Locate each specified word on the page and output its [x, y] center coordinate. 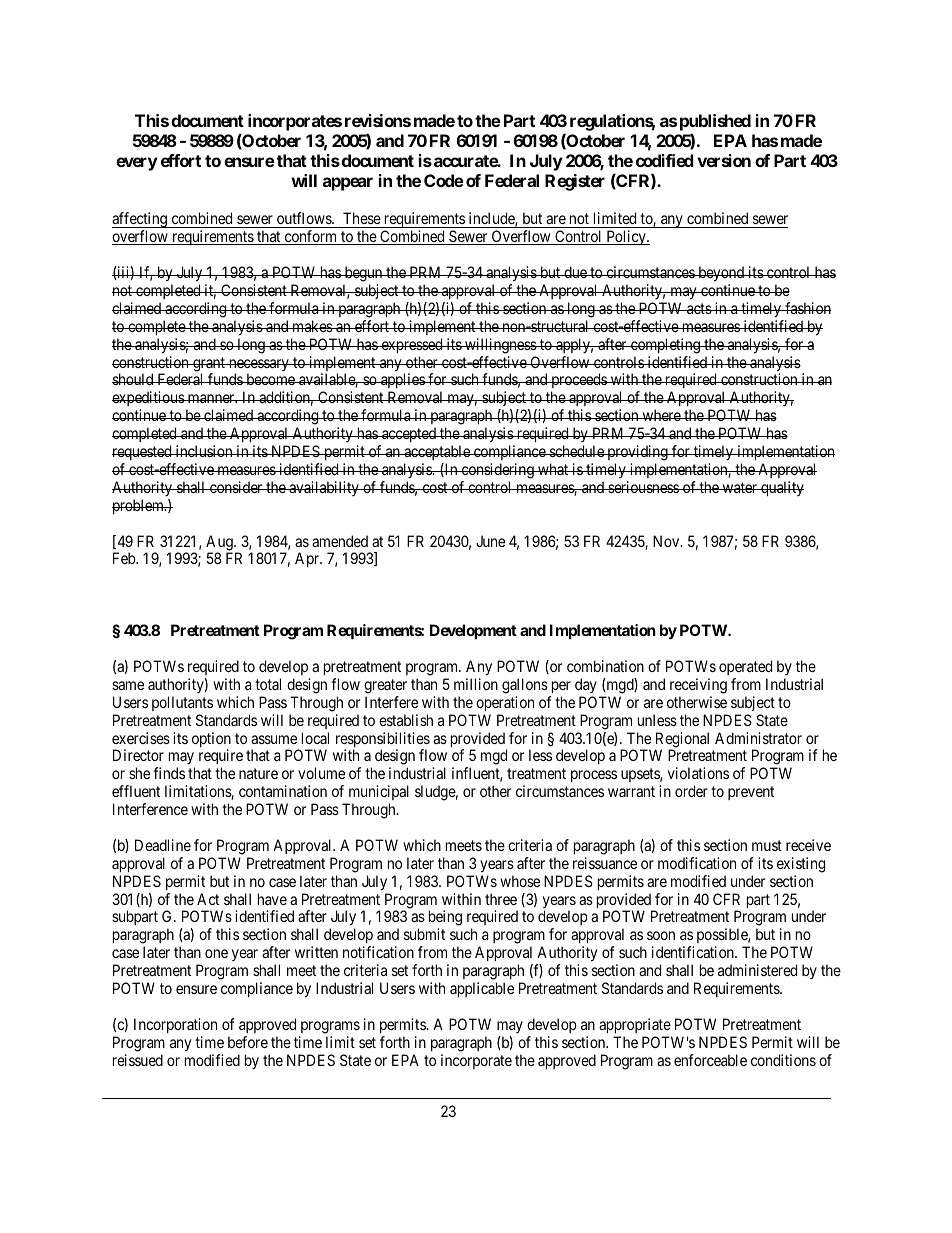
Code [444, 180]
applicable [482, 989]
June [490, 541]
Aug [220, 544]
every [137, 164]
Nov [667, 541]
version [724, 160]
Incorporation [175, 1025]
